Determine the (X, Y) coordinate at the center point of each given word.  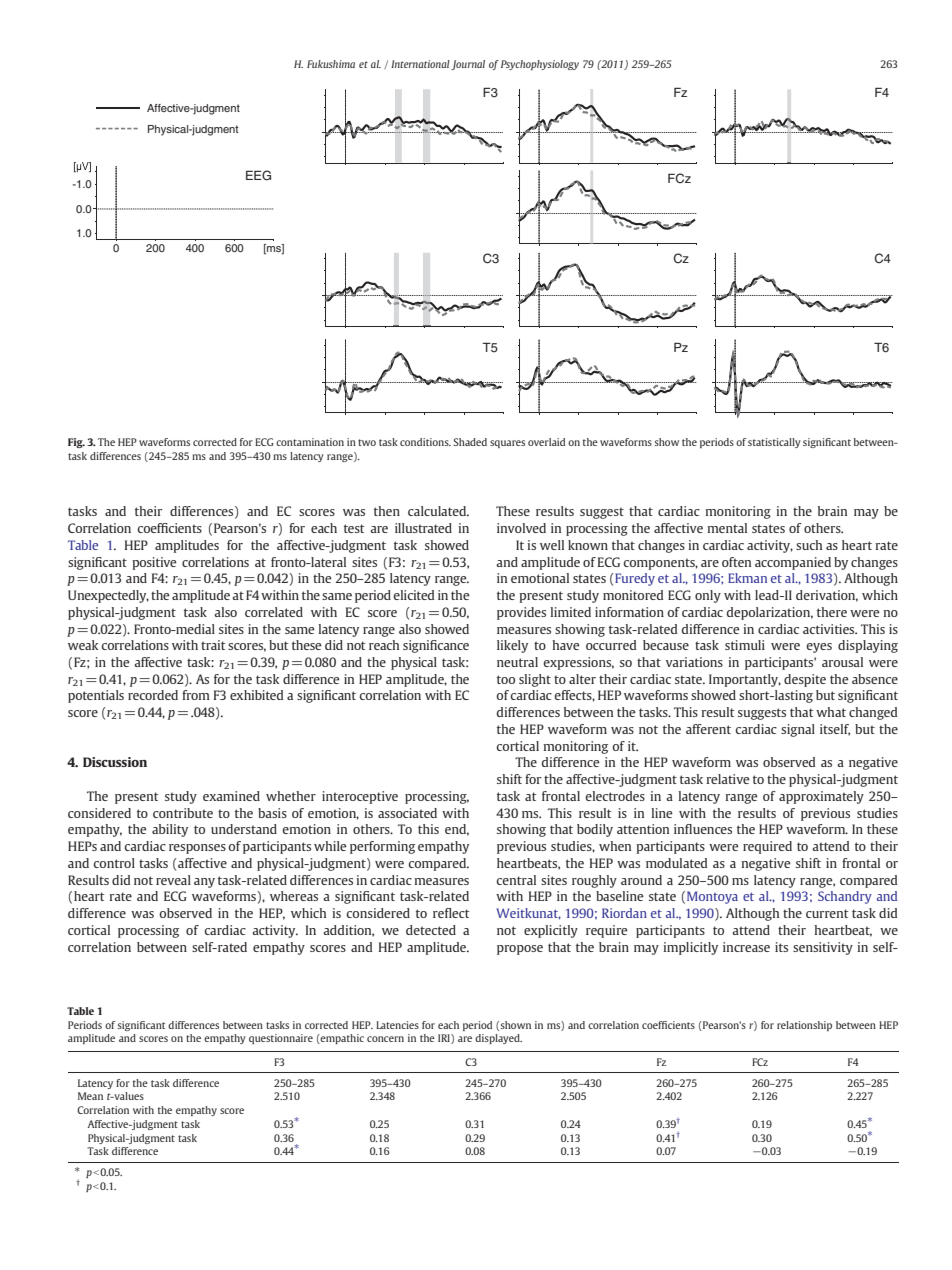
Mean (90, 1096)
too (506, 679)
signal (798, 730)
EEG (258, 175)
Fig (76, 443)
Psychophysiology (540, 65)
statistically (774, 443)
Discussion (115, 762)
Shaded (470, 442)
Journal (468, 65)
